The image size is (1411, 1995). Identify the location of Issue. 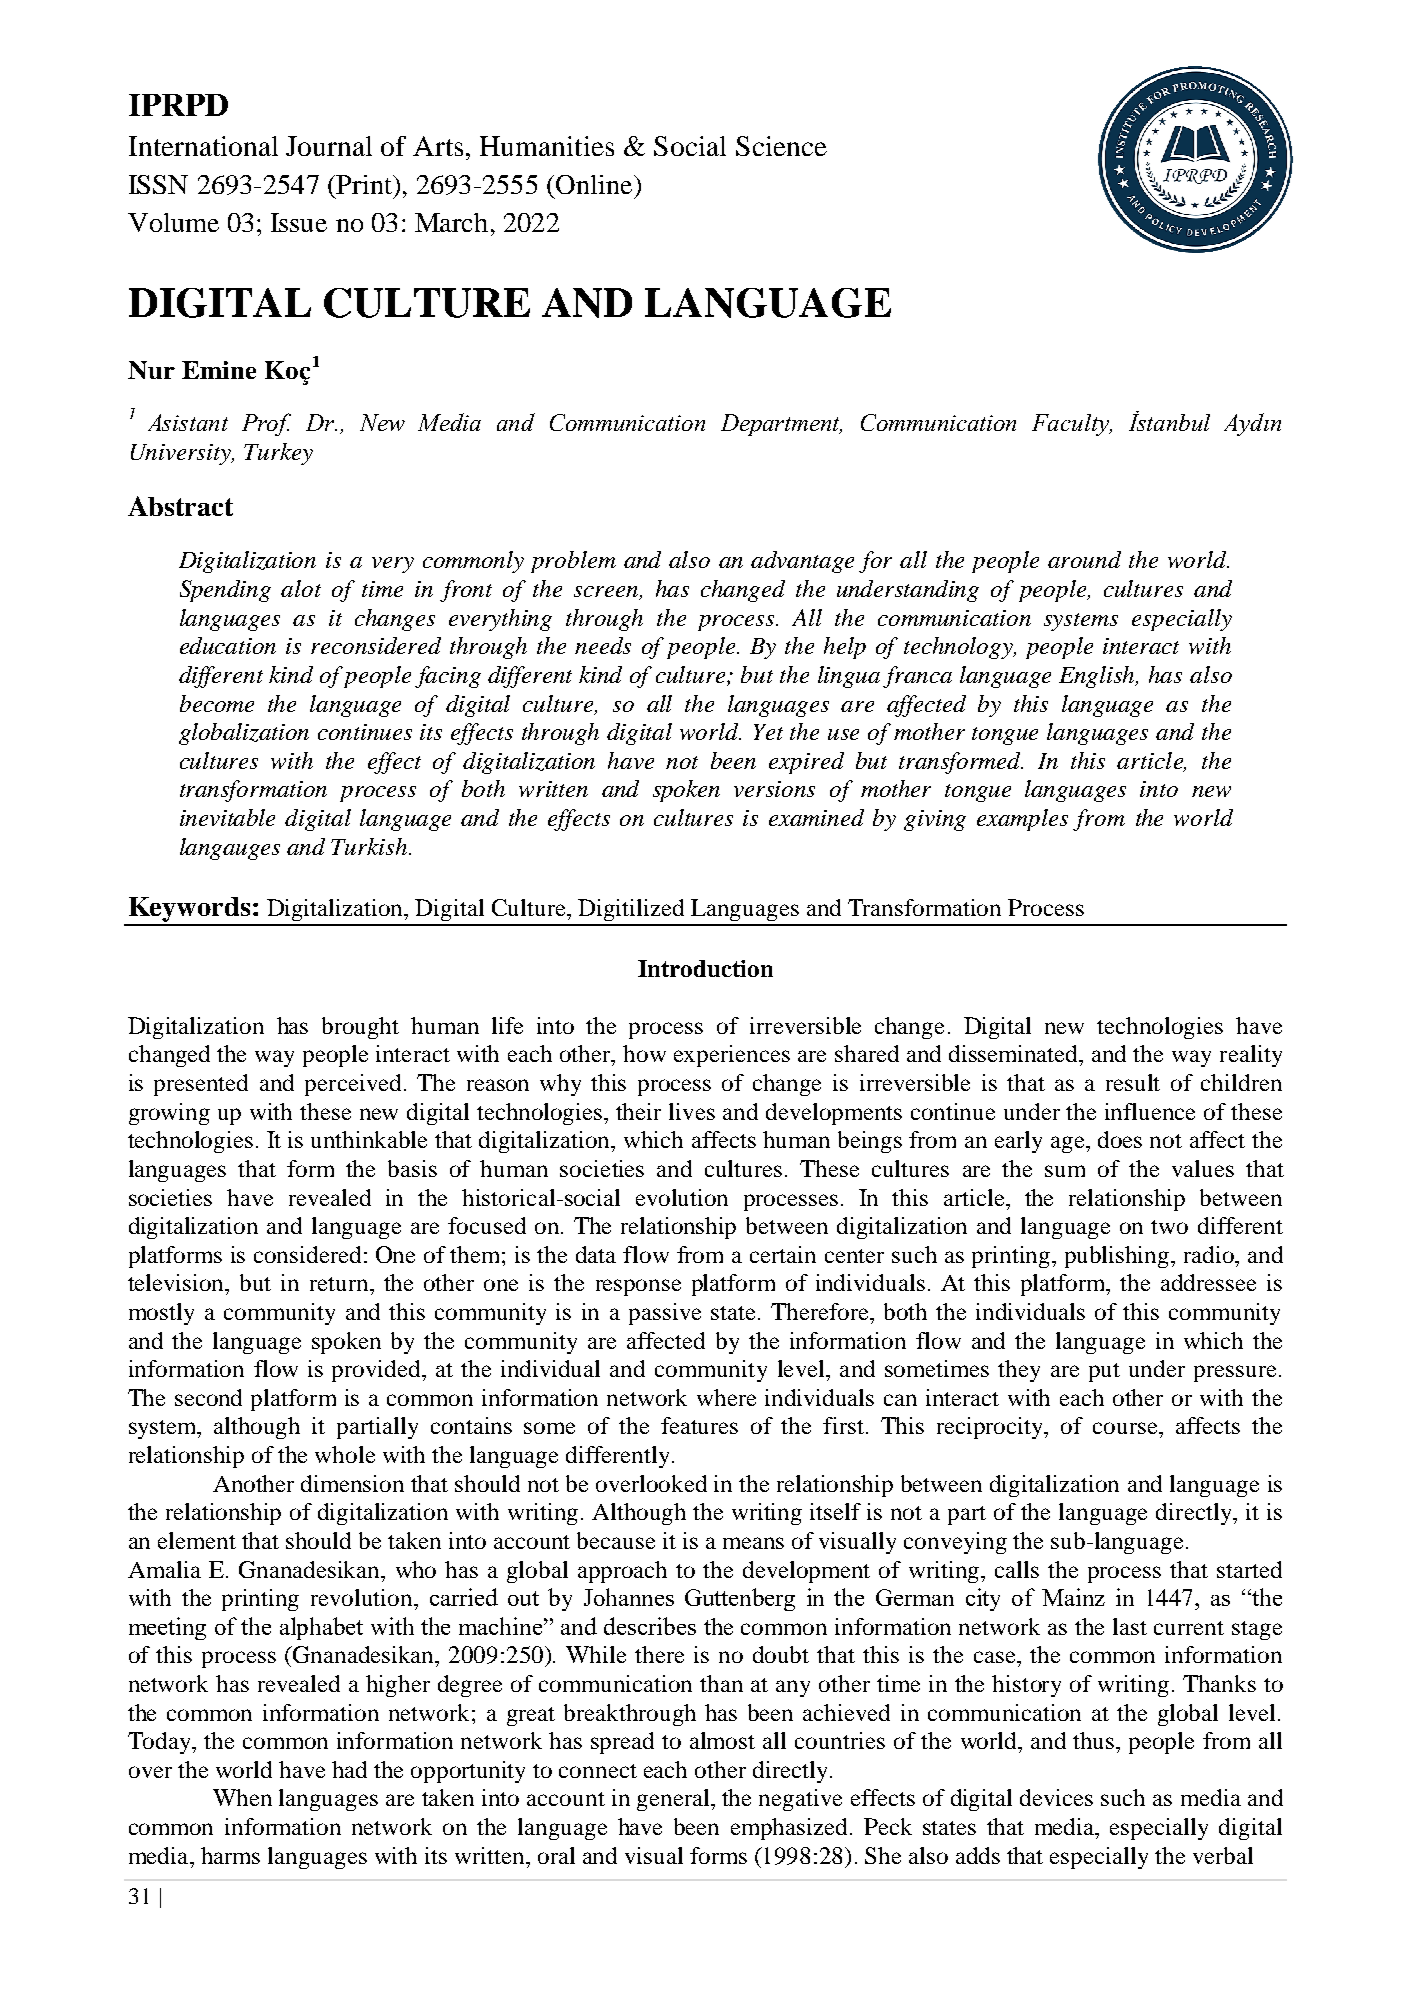
(299, 222).
